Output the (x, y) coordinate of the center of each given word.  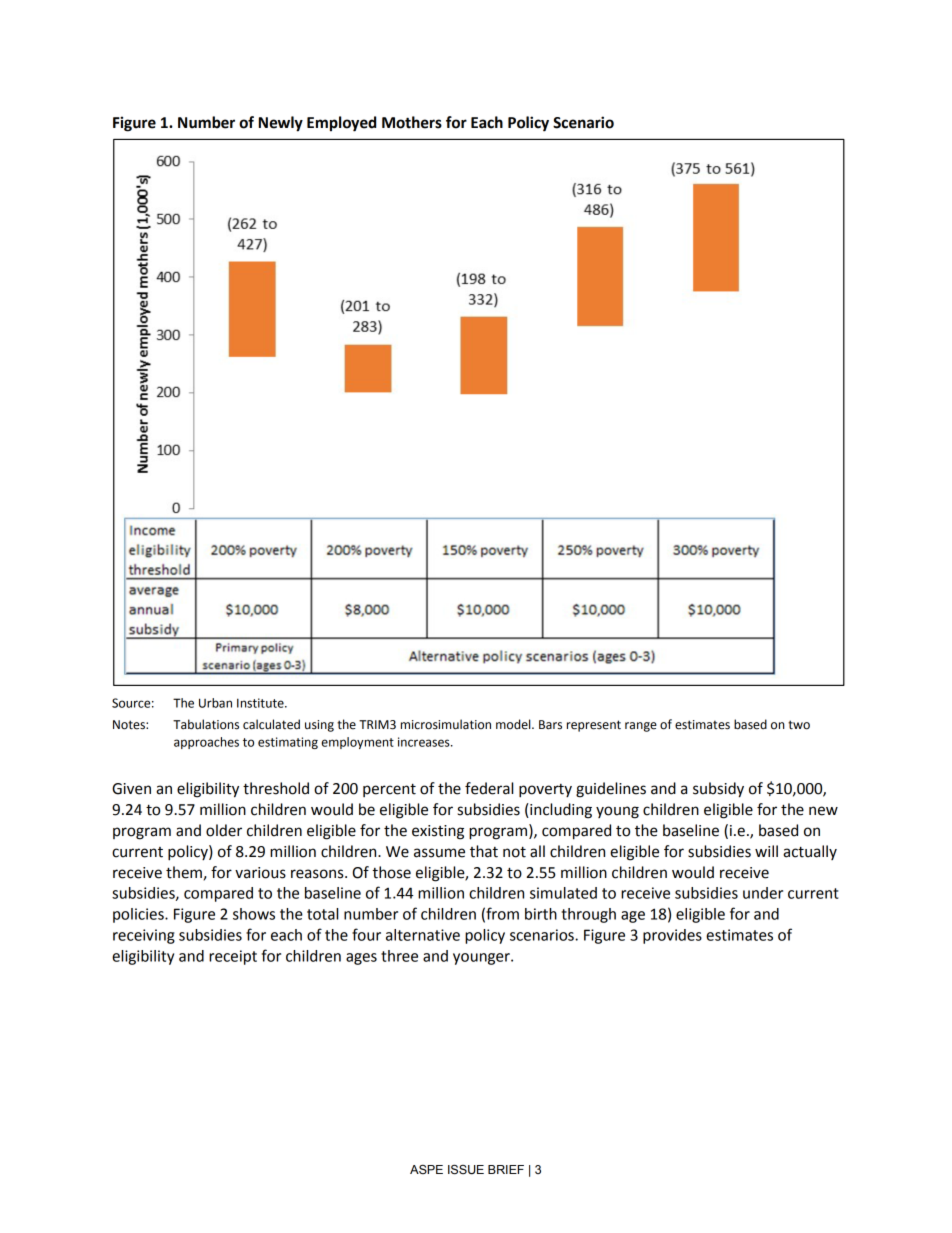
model (514, 724)
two (799, 725)
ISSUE (466, 1169)
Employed (341, 124)
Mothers (412, 122)
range (641, 727)
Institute (261, 703)
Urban (215, 703)
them (184, 872)
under (763, 893)
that (484, 851)
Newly (281, 124)
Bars (550, 725)
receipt (233, 957)
